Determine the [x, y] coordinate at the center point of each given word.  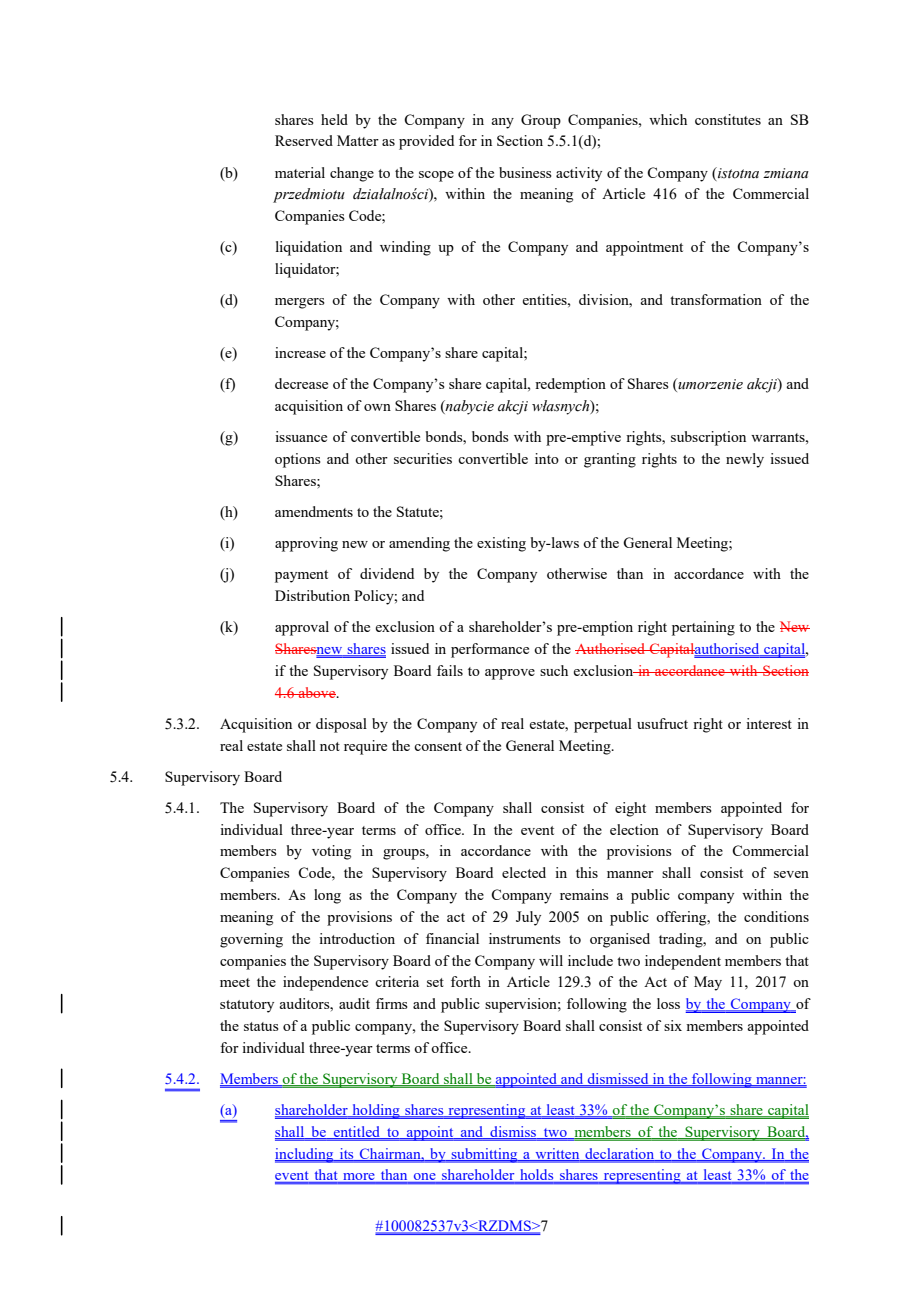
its [346, 1154]
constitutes [728, 119]
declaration [620, 1154]
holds [537, 1176]
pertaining [703, 628]
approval [302, 628]
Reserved [304, 140]
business [525, 172]
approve [510, 674]
